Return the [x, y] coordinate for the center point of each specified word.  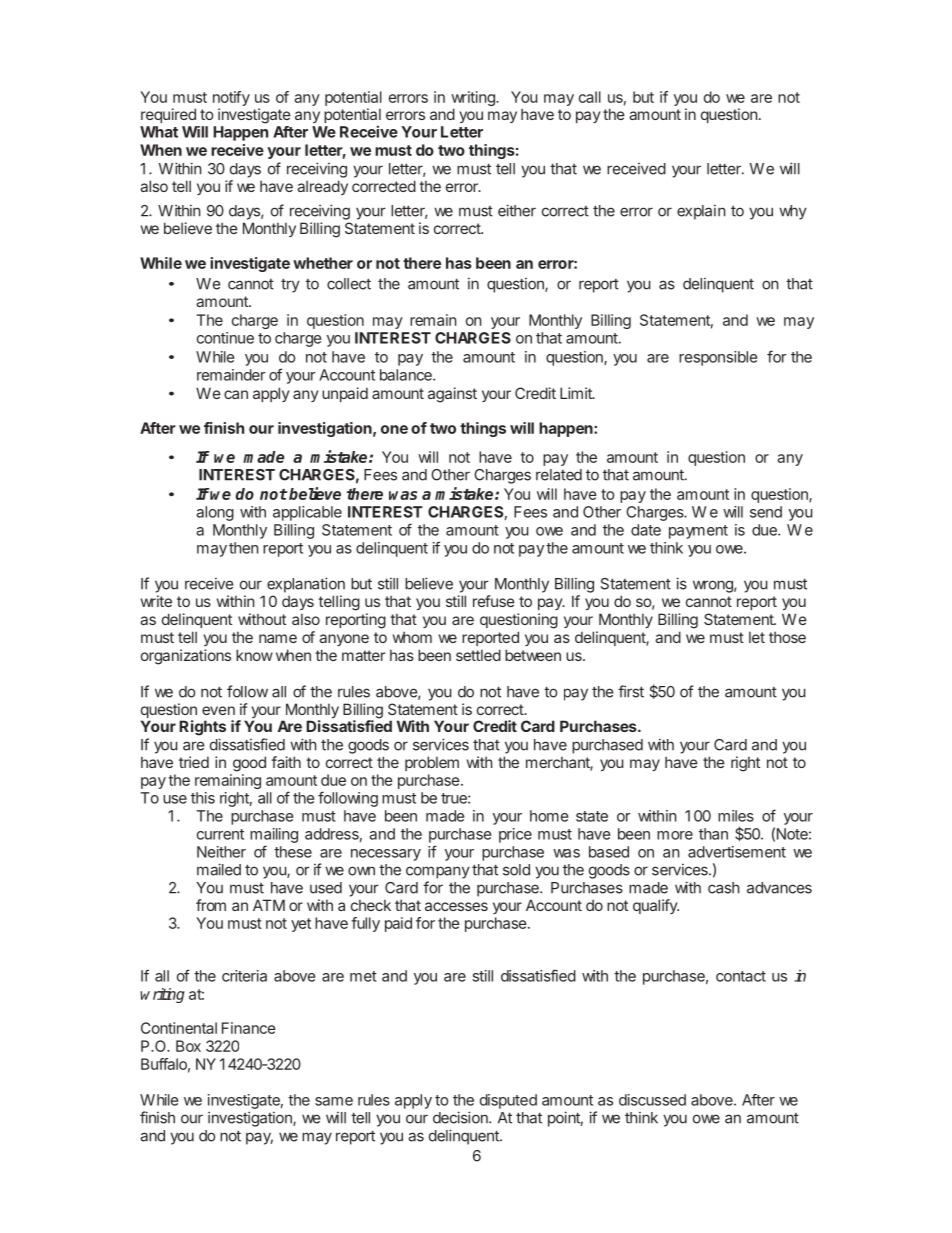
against [452, 395]
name [278, 638]
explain [701, 212]
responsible [718, 358]
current [220, 834]
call [590, 97]
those [787, 637]
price [515, 835]
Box [188, 1046]
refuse [494, 601]
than [713, 834]
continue [225, 338]
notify [231, 100]
